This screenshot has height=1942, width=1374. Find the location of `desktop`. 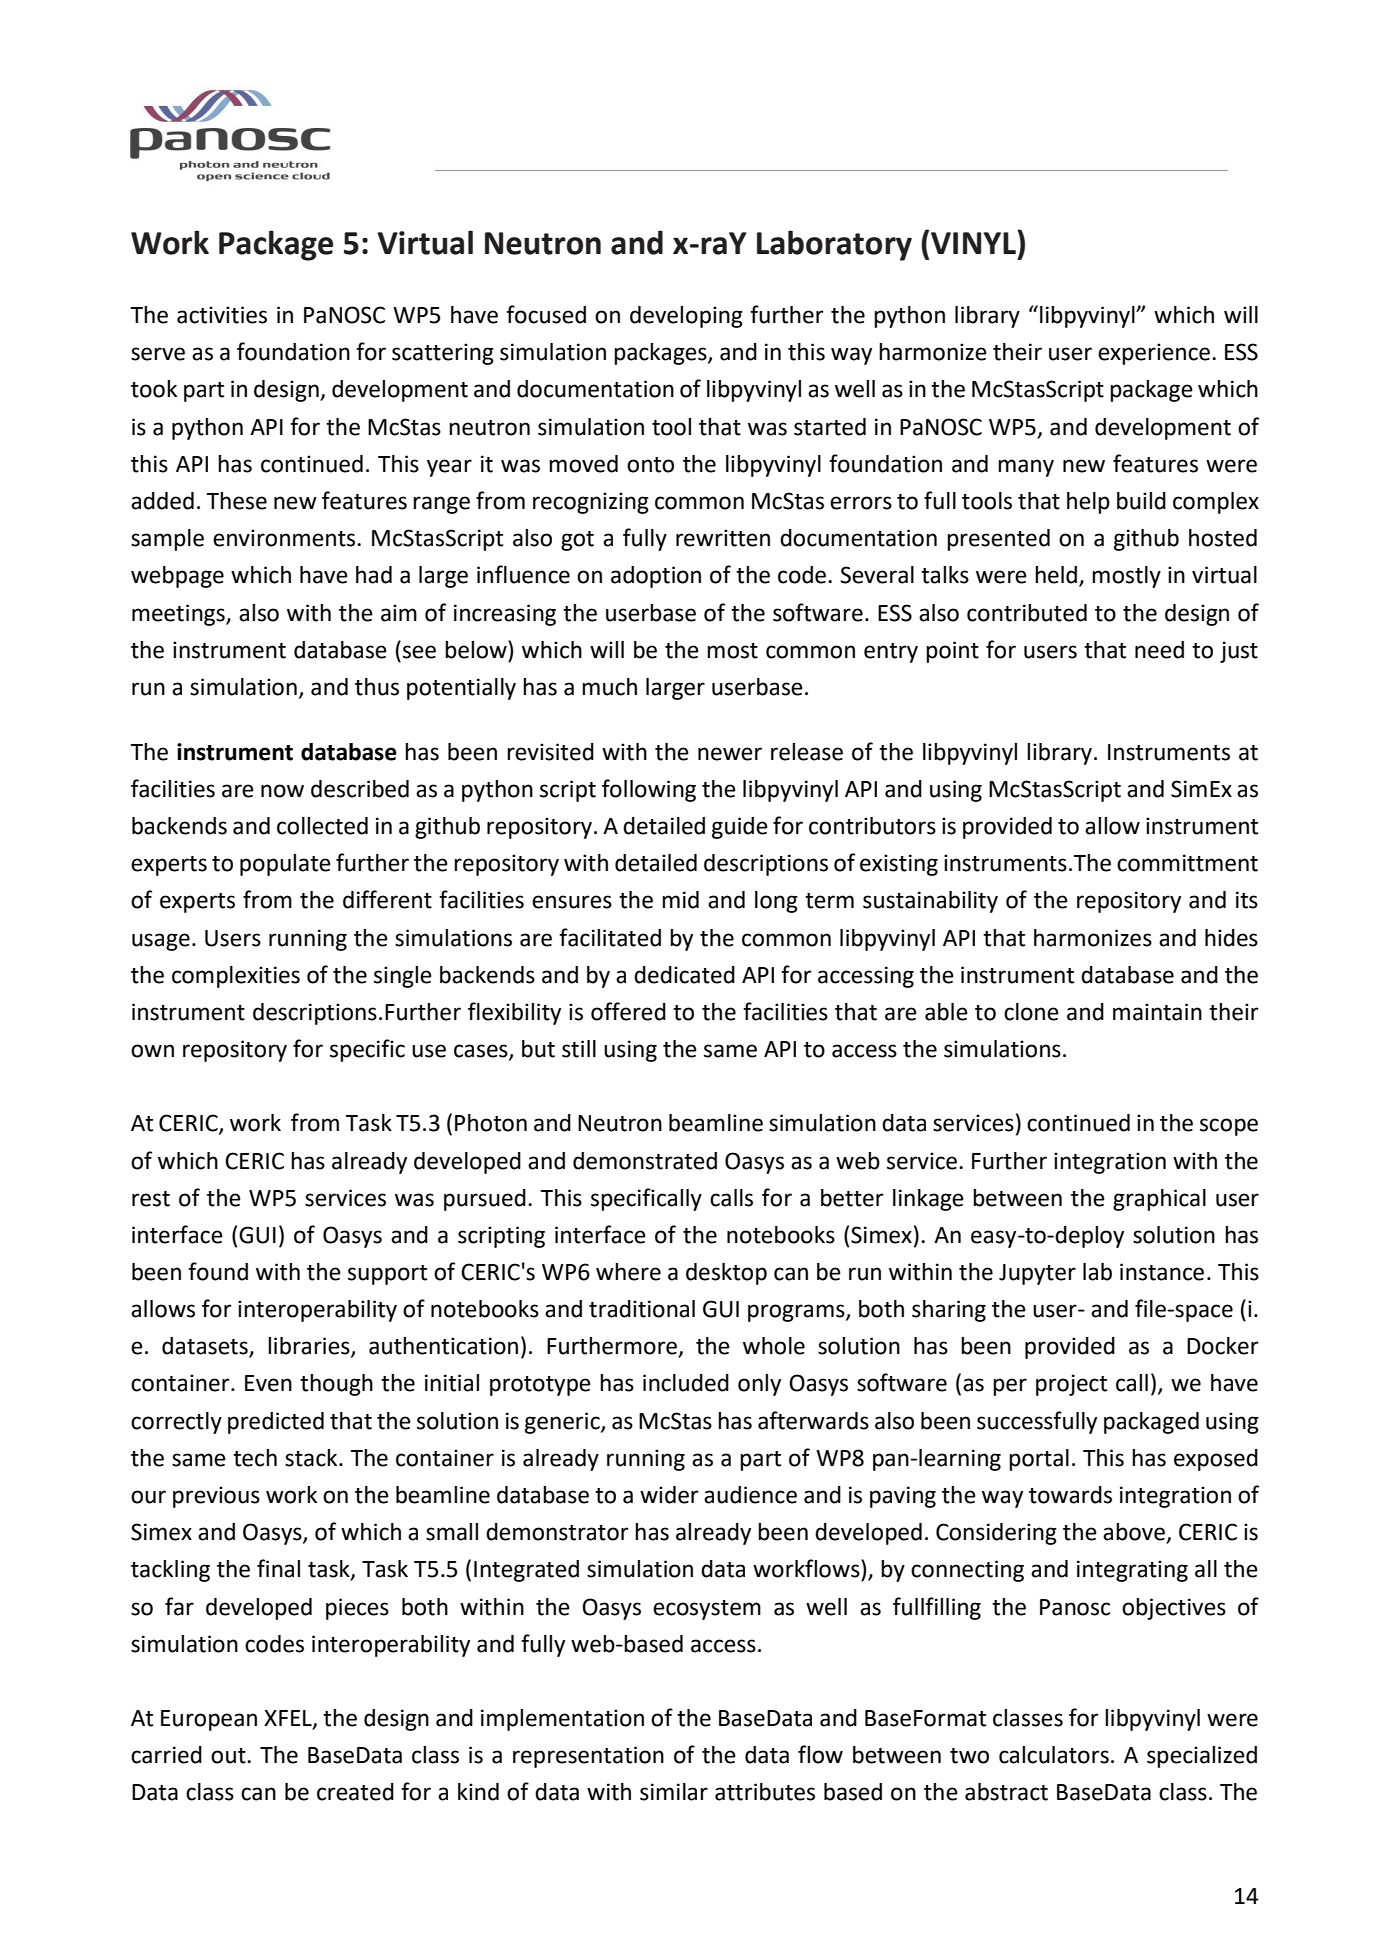

desktop is located at coordinates (726, 1274).
